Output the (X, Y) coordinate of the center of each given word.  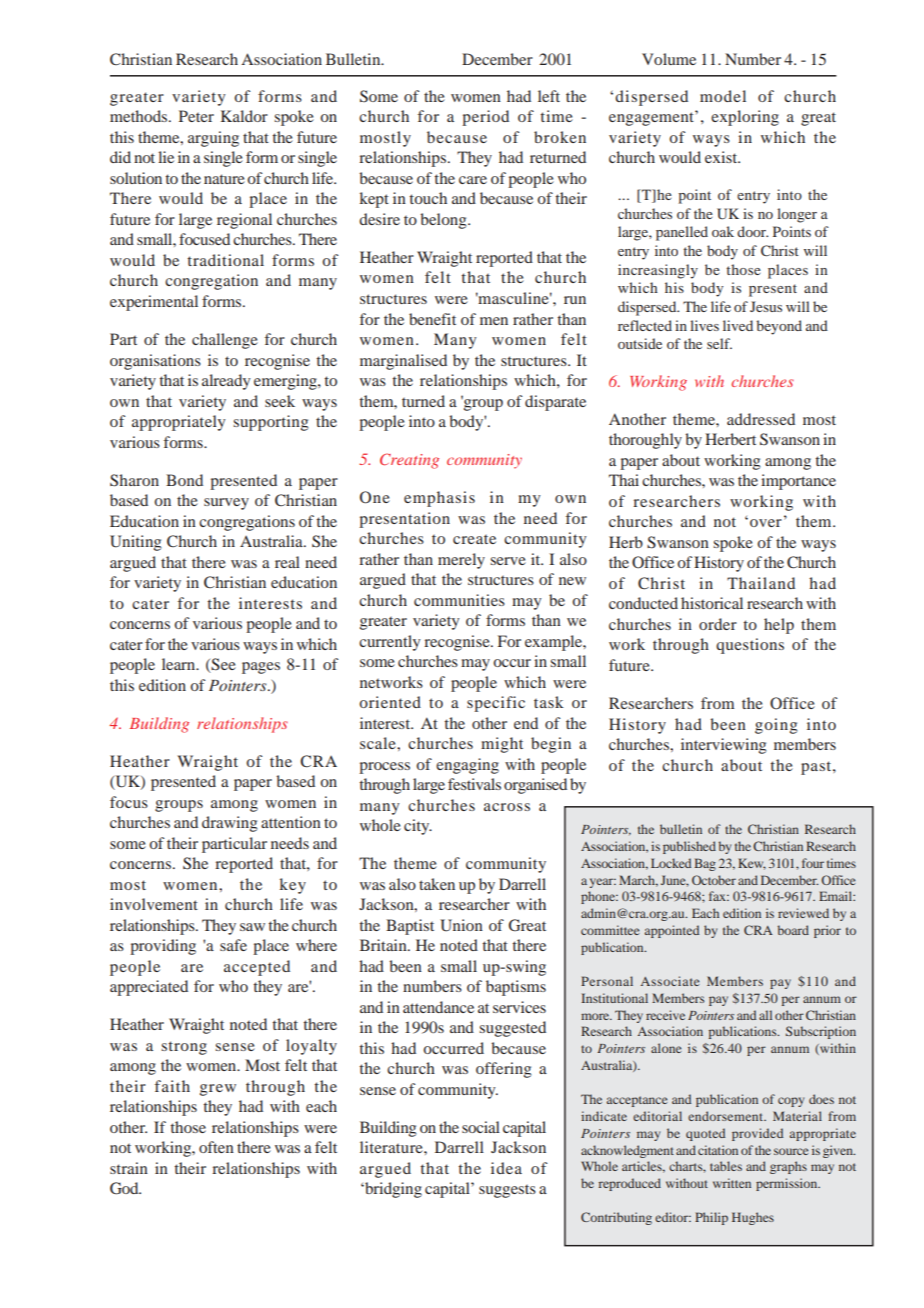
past (817, 768)
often (216, 1147)
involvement (154, 904)
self (719, 343)
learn (180, 664)
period (485, 118)
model (723, 96)
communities (459, 600)
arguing (213, 139)
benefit (432, 319)
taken (437, 884)
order (718, 624)
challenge (225, 341)
